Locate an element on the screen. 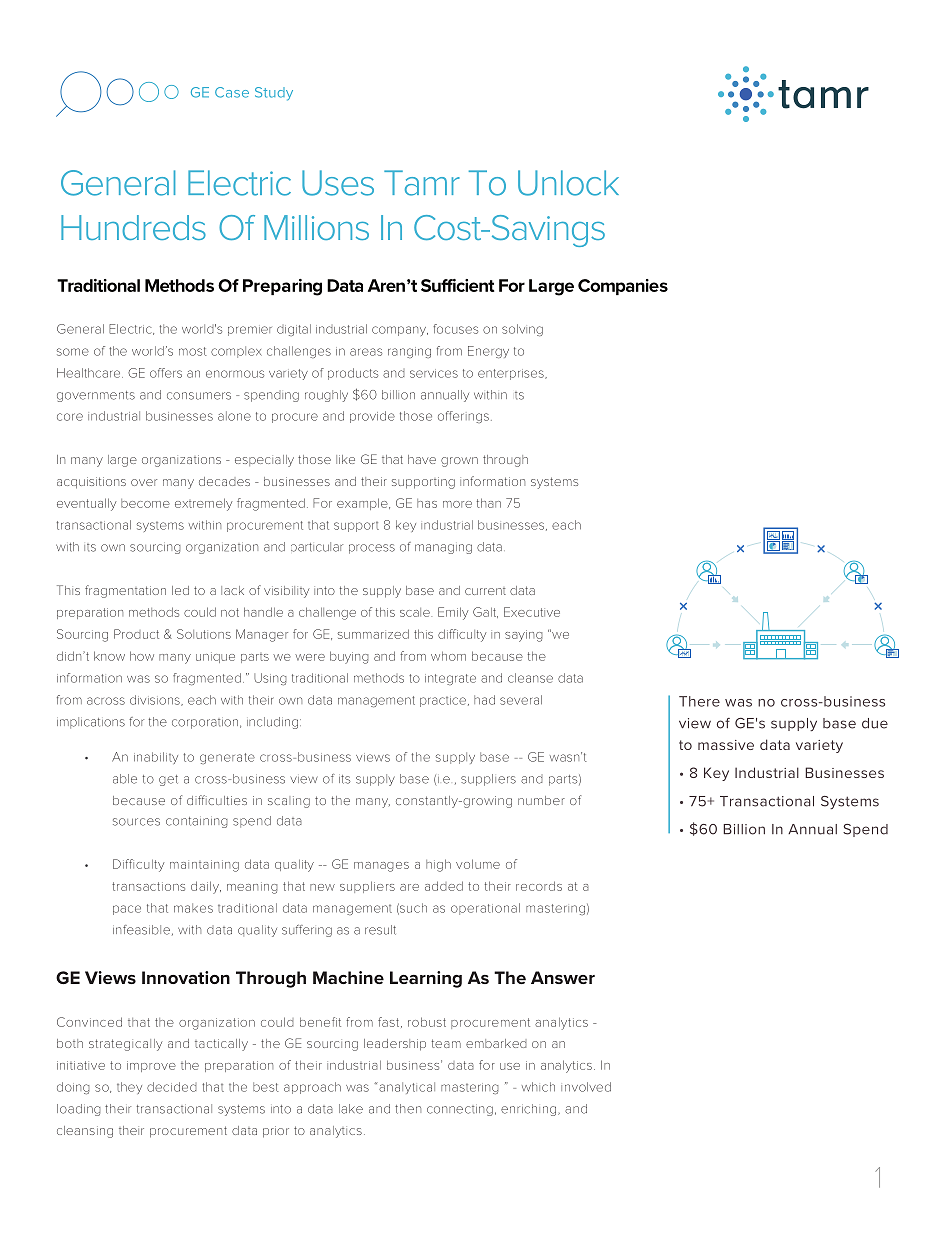 Image resolution: width=952 pixels, height=1233 pixels. get is located at coordinates (168, 780).
